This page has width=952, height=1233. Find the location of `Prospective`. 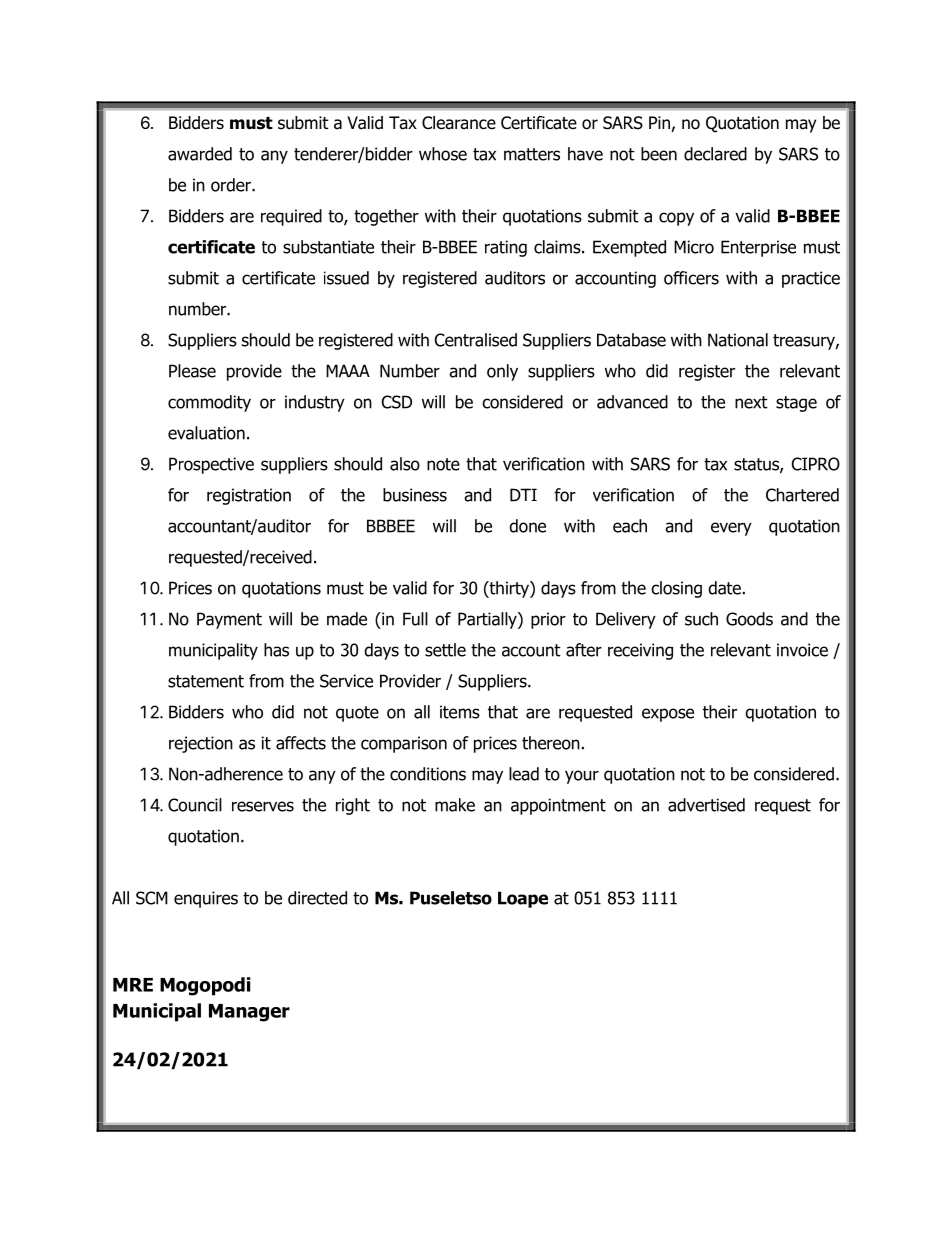

Prospective is located at coordinates (211, 465).
